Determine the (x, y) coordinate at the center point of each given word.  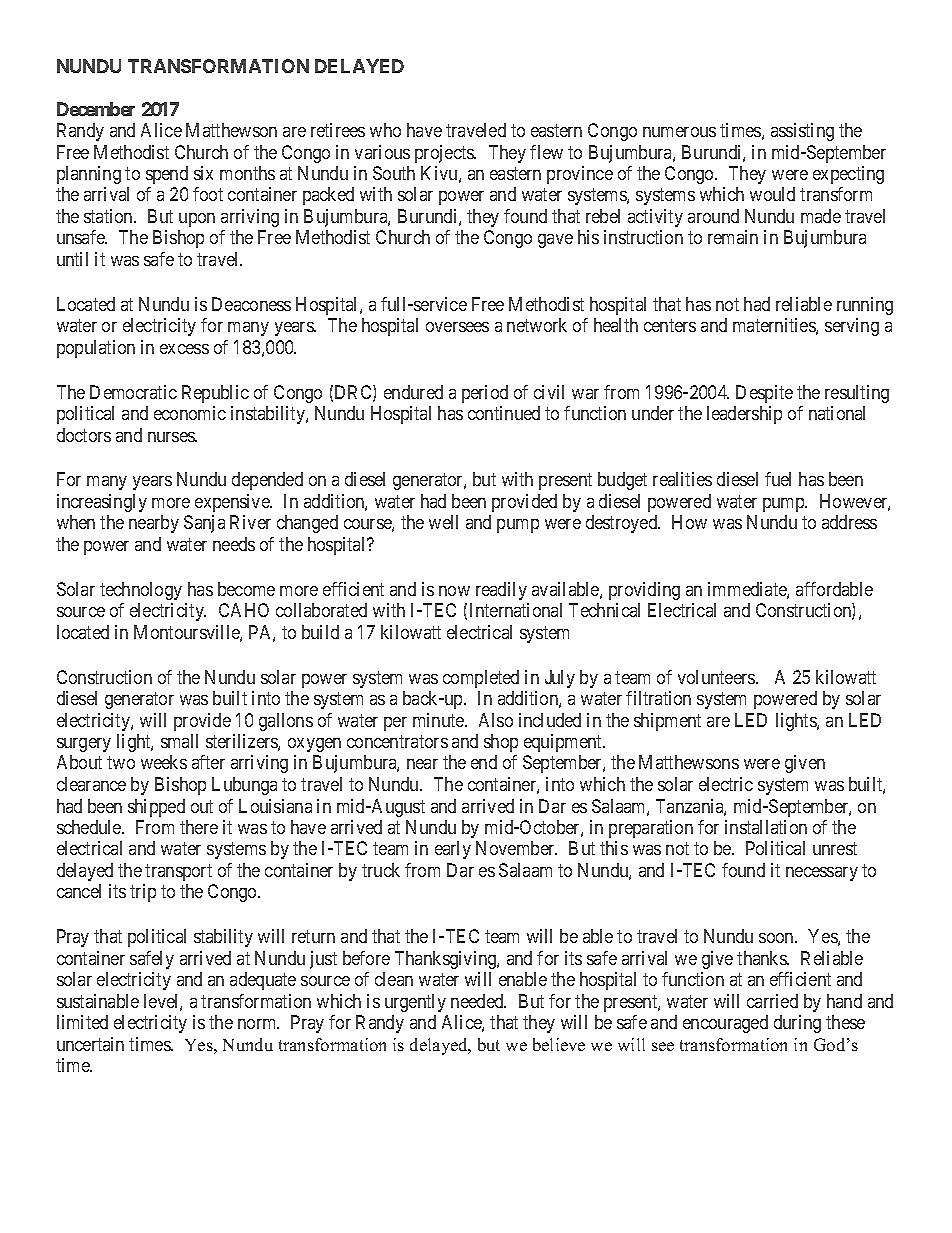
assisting (802, 132)
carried (772, 1001)
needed (478, 1001)
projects (445, 154)
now (454, 591)
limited (82, 1022)
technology (141, 591)
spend (167, 175)
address (849, 522)
